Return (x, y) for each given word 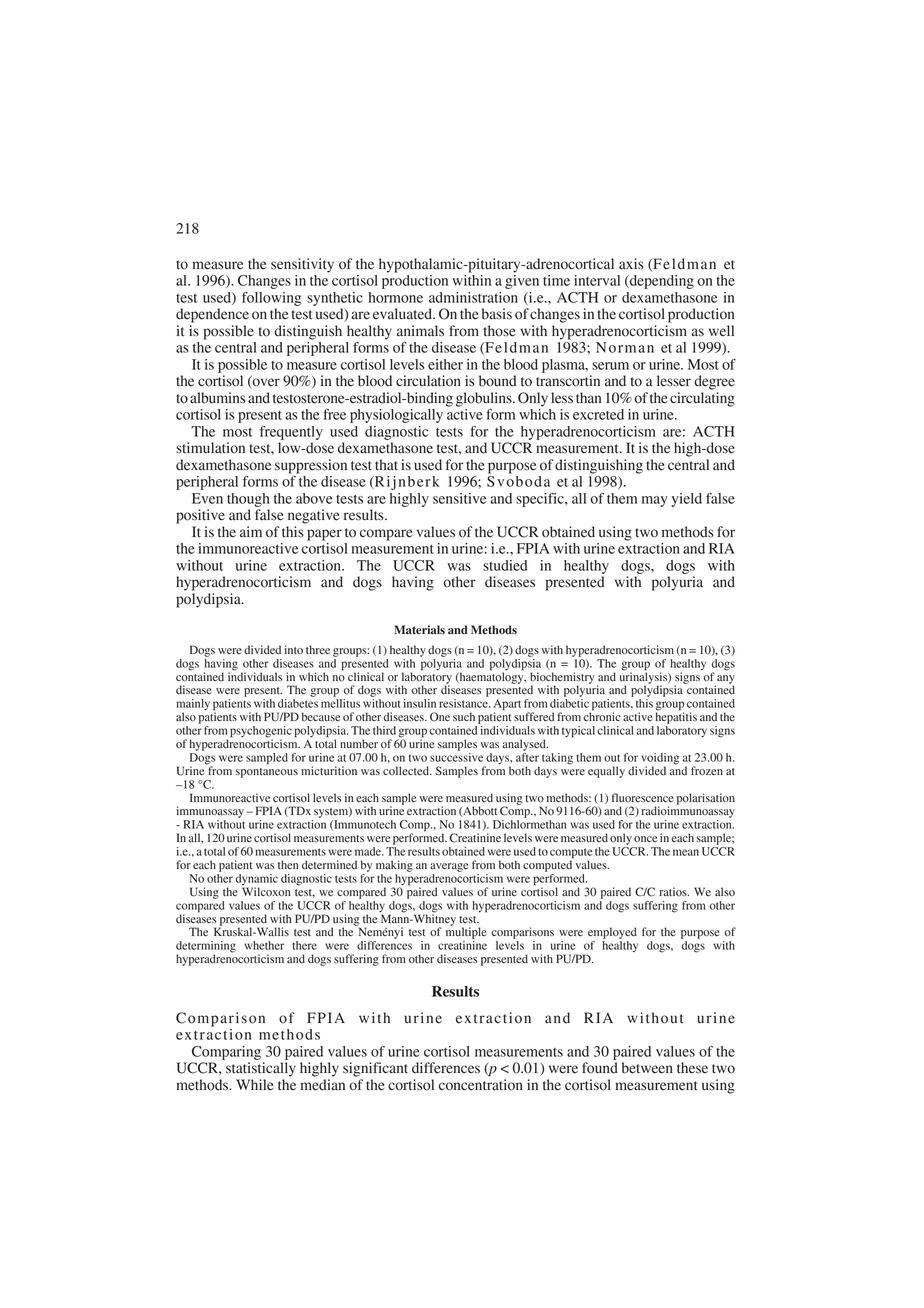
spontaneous (267, 773)
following (272, 299)
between (647, 1068)
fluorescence (643, 797)
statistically (261, 1069)
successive (456, 756)
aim (251, 532)
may (655, 501)
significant (375, 1069)
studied (505, 565)
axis (631, 264)
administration (473, 297)
